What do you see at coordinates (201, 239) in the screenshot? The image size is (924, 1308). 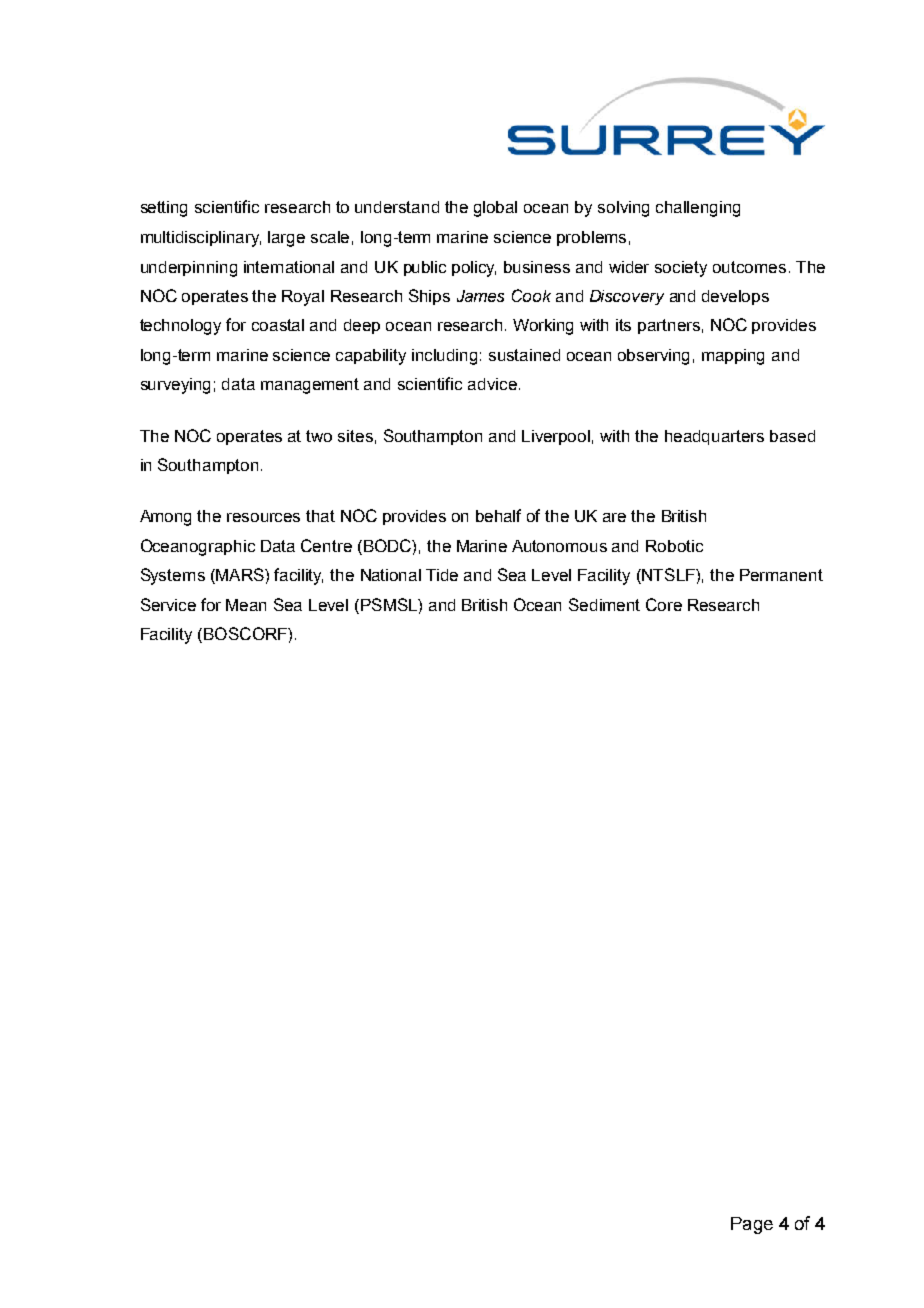 I see `multidisciplinary` at bounding box center [201, 239].
